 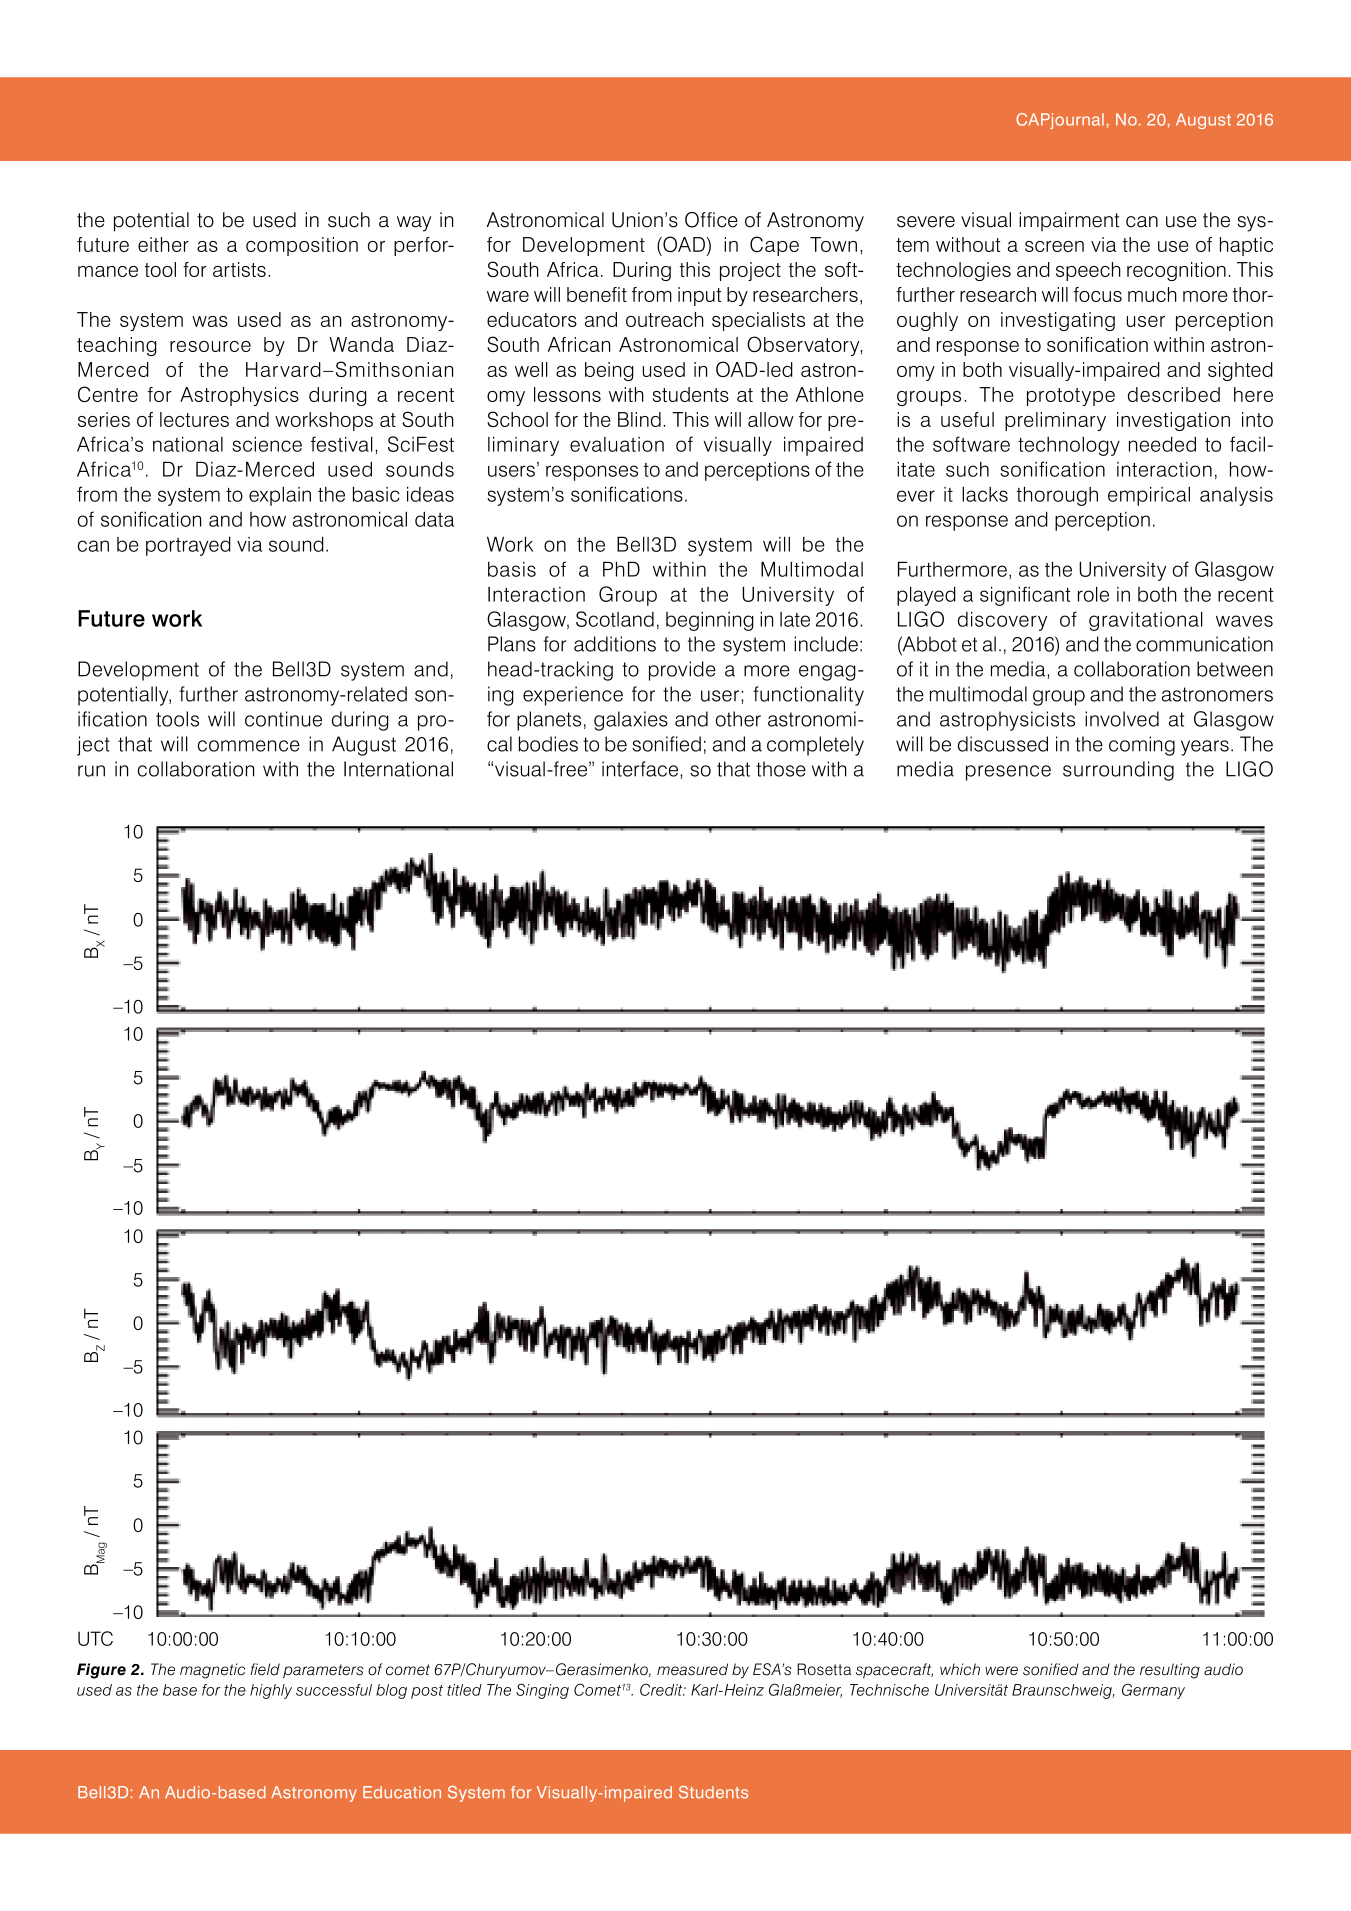 I want to click on UTC, so click(x=95, y=1638).
